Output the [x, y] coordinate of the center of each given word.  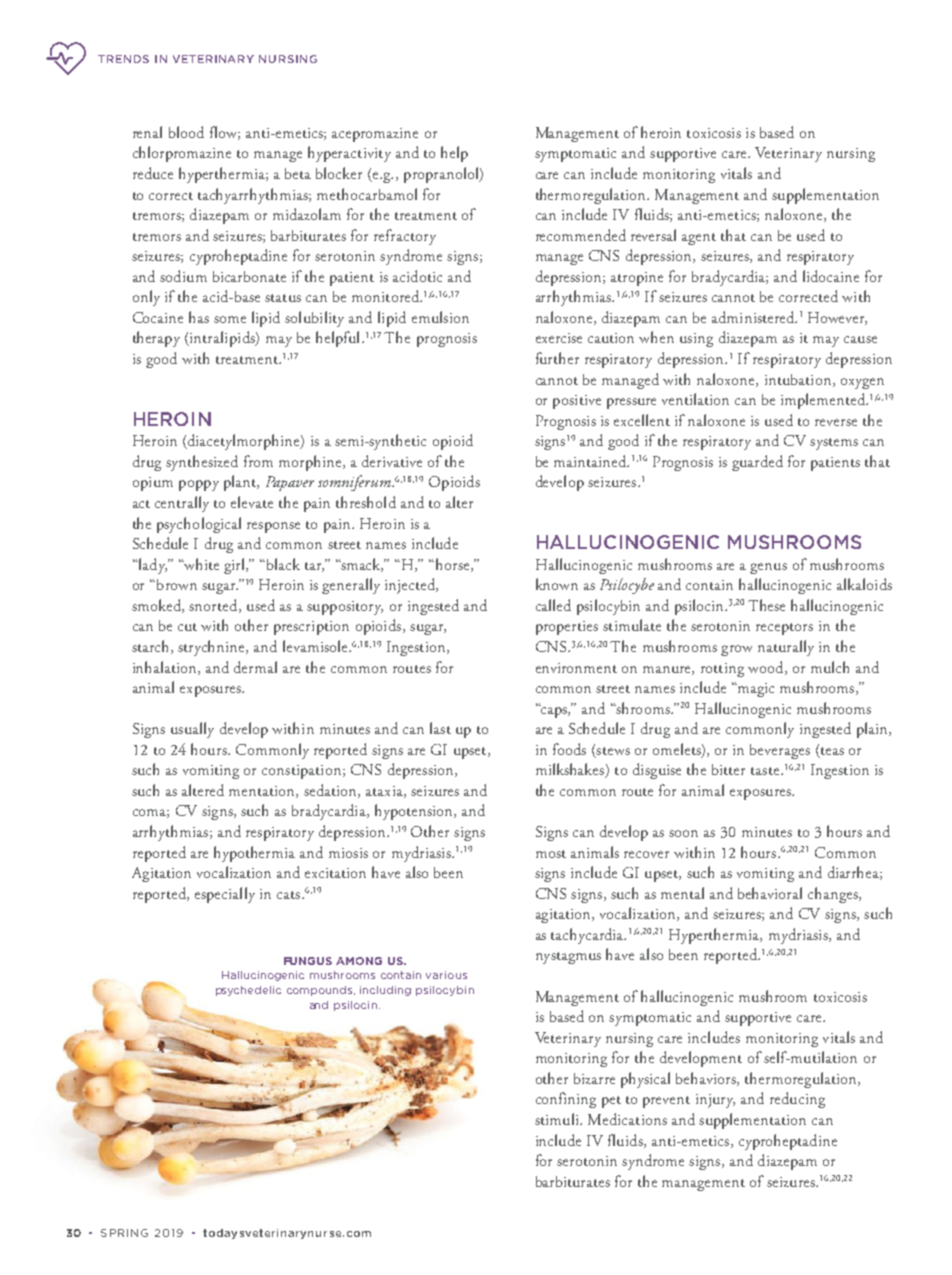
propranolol [442, 175]
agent [699, 239]
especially [225, 895]
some [230, 319]
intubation [799, 380]
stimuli [558, 1119]
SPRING [124, 1233]
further [557, 358]
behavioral [770, 893]
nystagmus [568, 958]
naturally [786, 648]
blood [186, 132]
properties [567, 628]
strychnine [212, 648]
